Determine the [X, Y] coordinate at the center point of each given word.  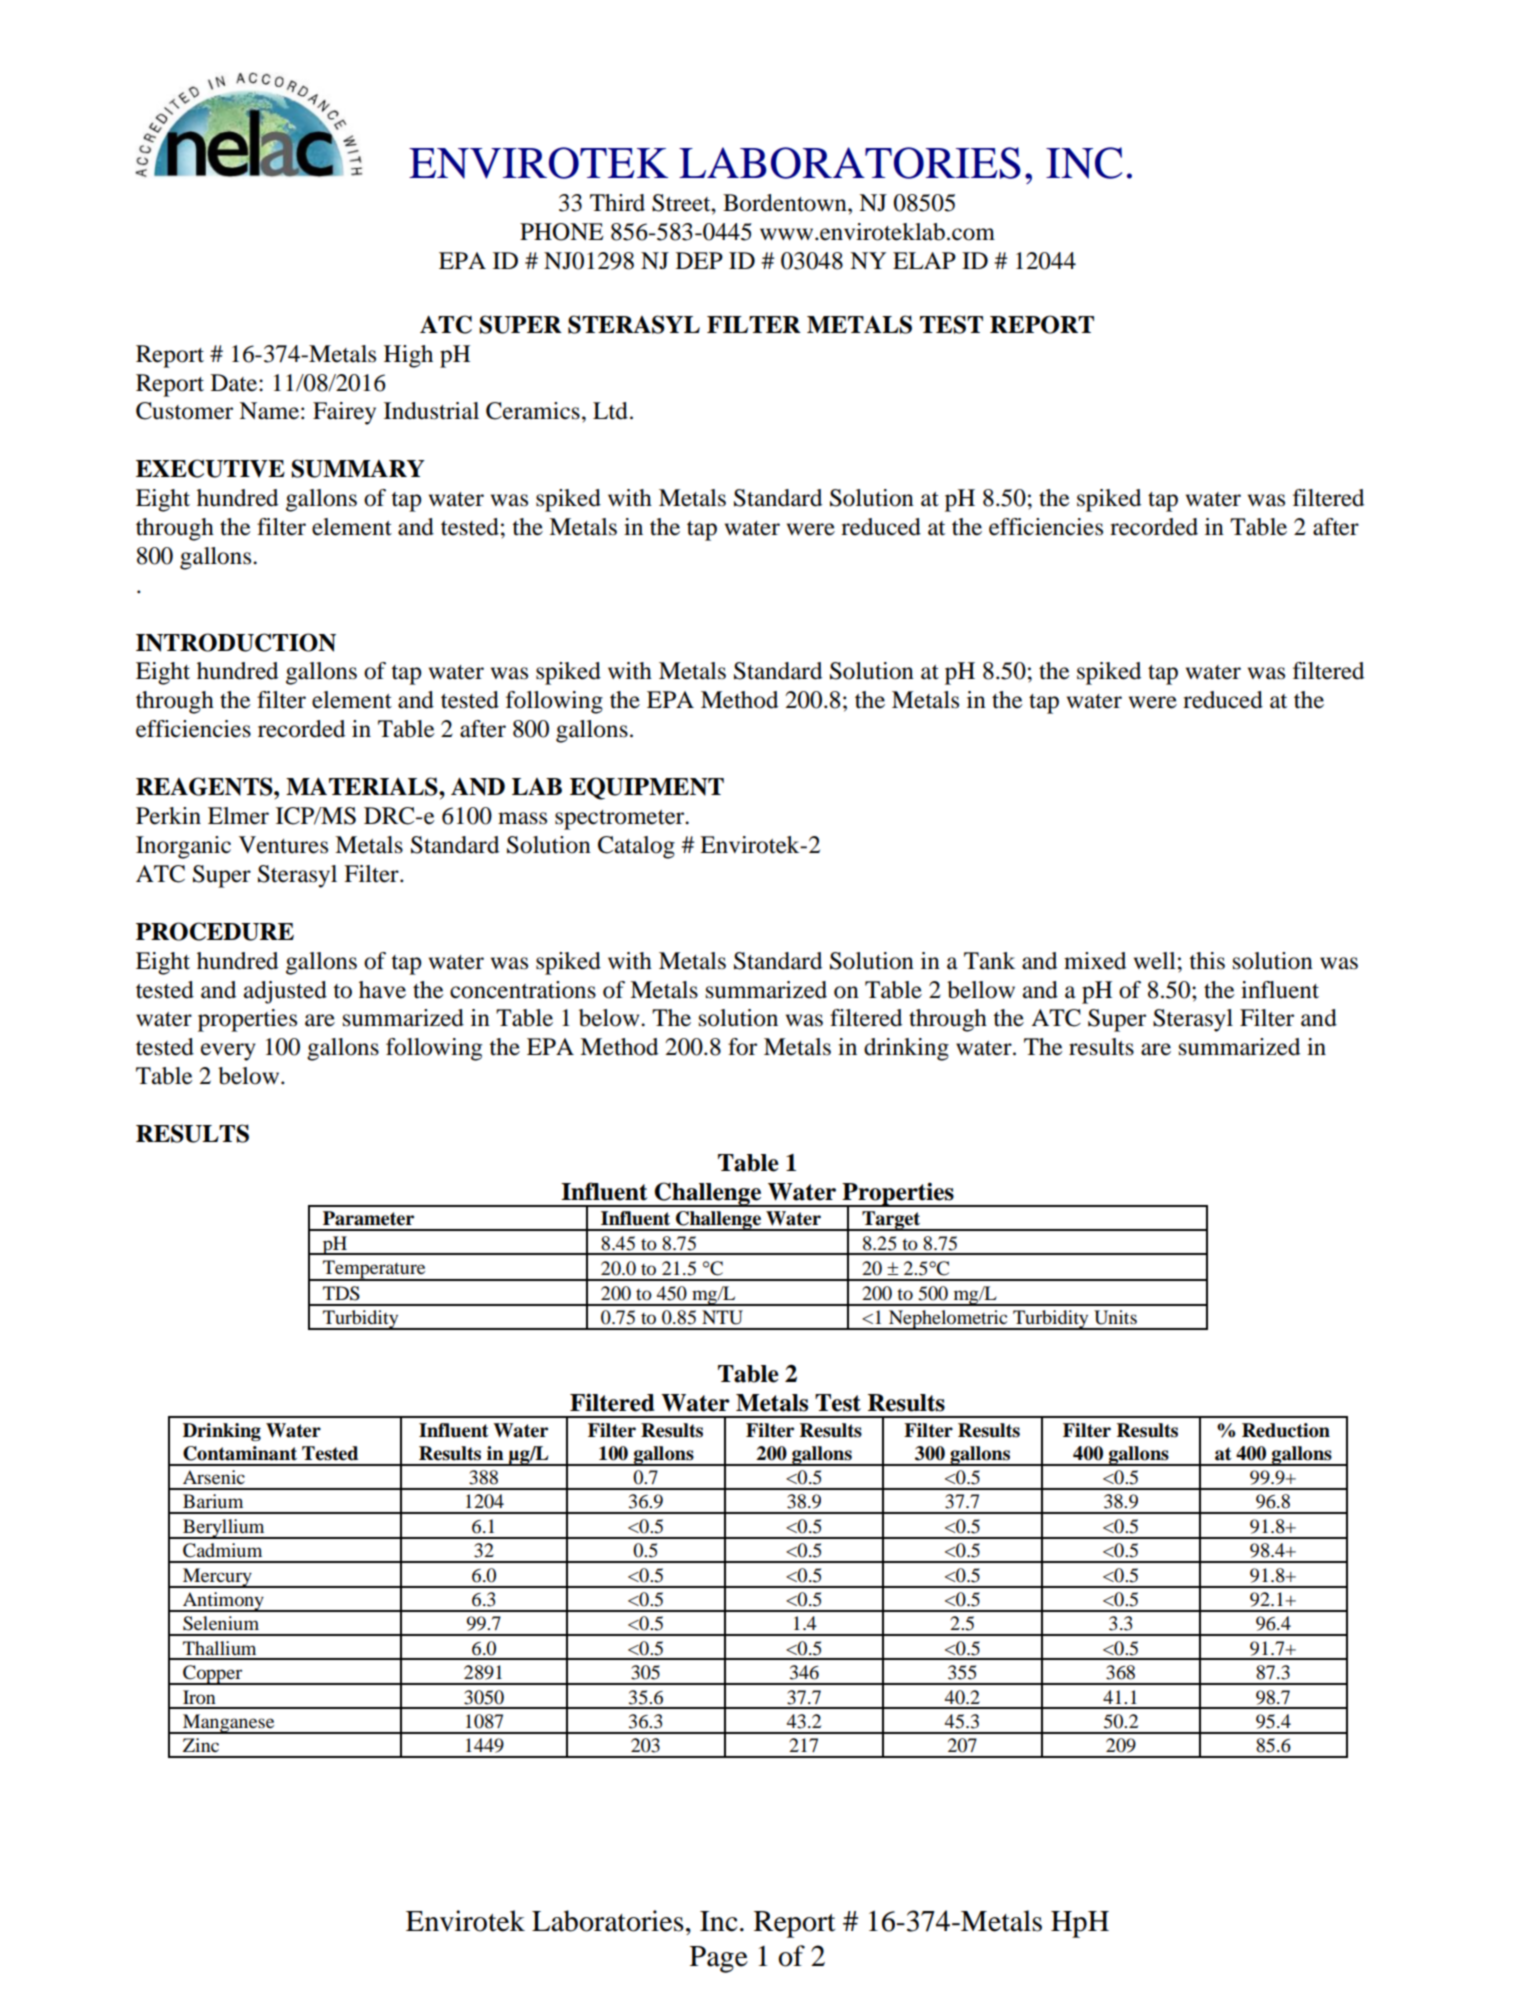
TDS [341, 1293]
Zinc [201, 1745]
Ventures [283, 845]
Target [891, 1221]
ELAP [924, 260]
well [1155, 961]
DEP [699, 260]
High [408, 356]
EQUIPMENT [647, 788]
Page [719, 1959]
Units [1115, 1317]
